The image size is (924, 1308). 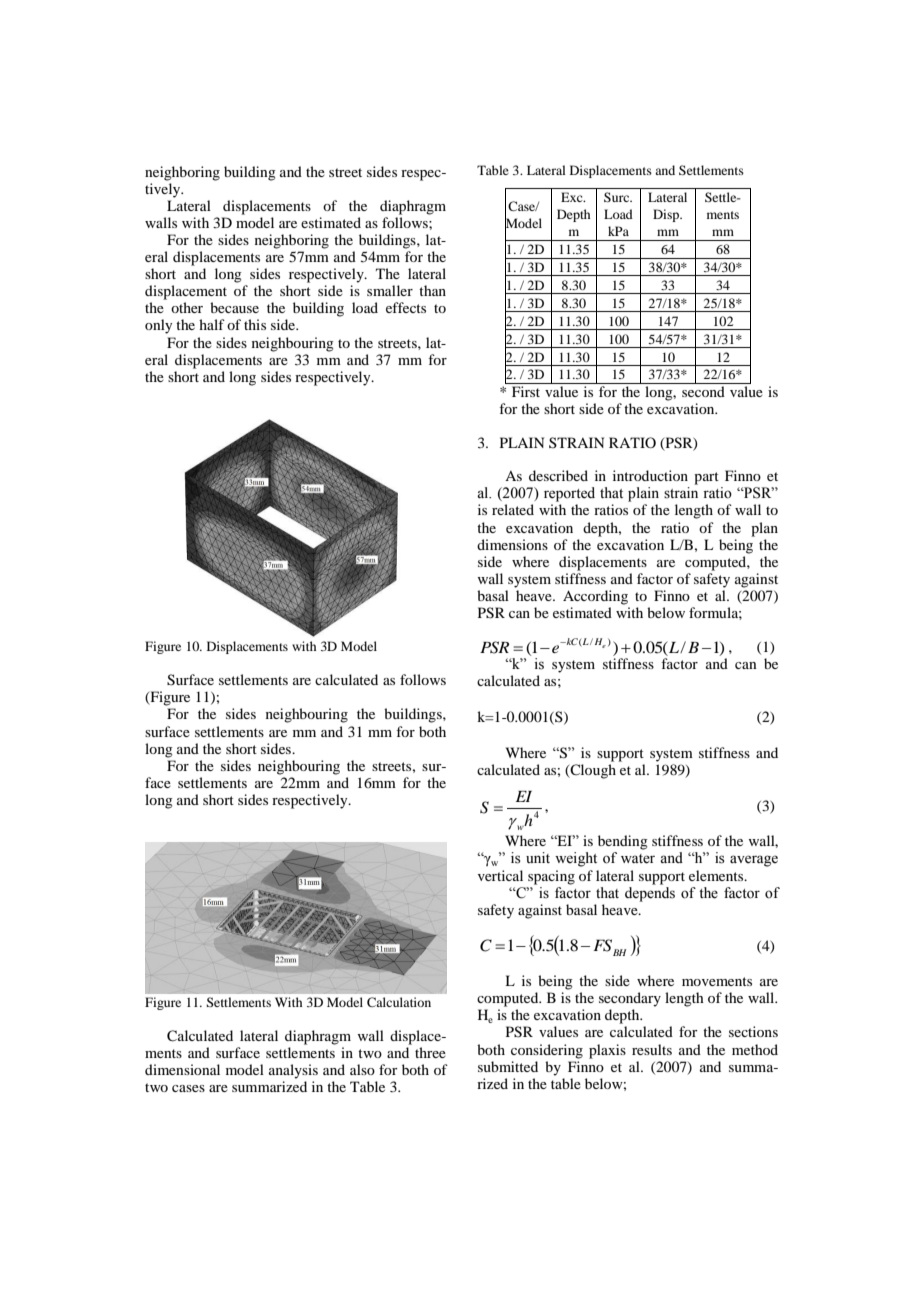 I want to click on According, so click(x=595, y=597).
